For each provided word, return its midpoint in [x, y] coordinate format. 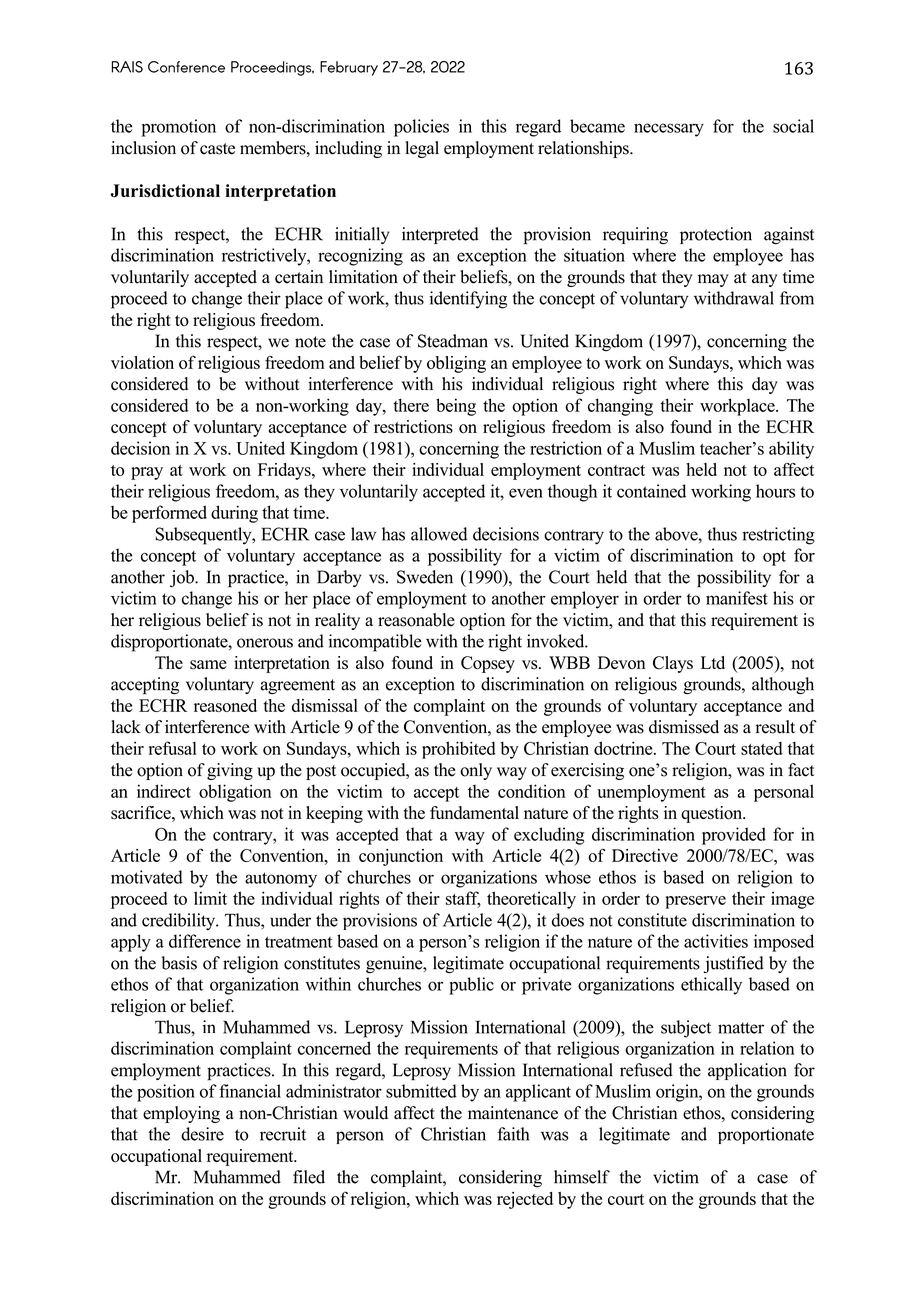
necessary [669, 130]
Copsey [488, 664]
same [208, 665]
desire [202, 1134]
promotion [178, 128]
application [747, 1071]
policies [421, 128]
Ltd [713, 662]
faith [513, 1134]
